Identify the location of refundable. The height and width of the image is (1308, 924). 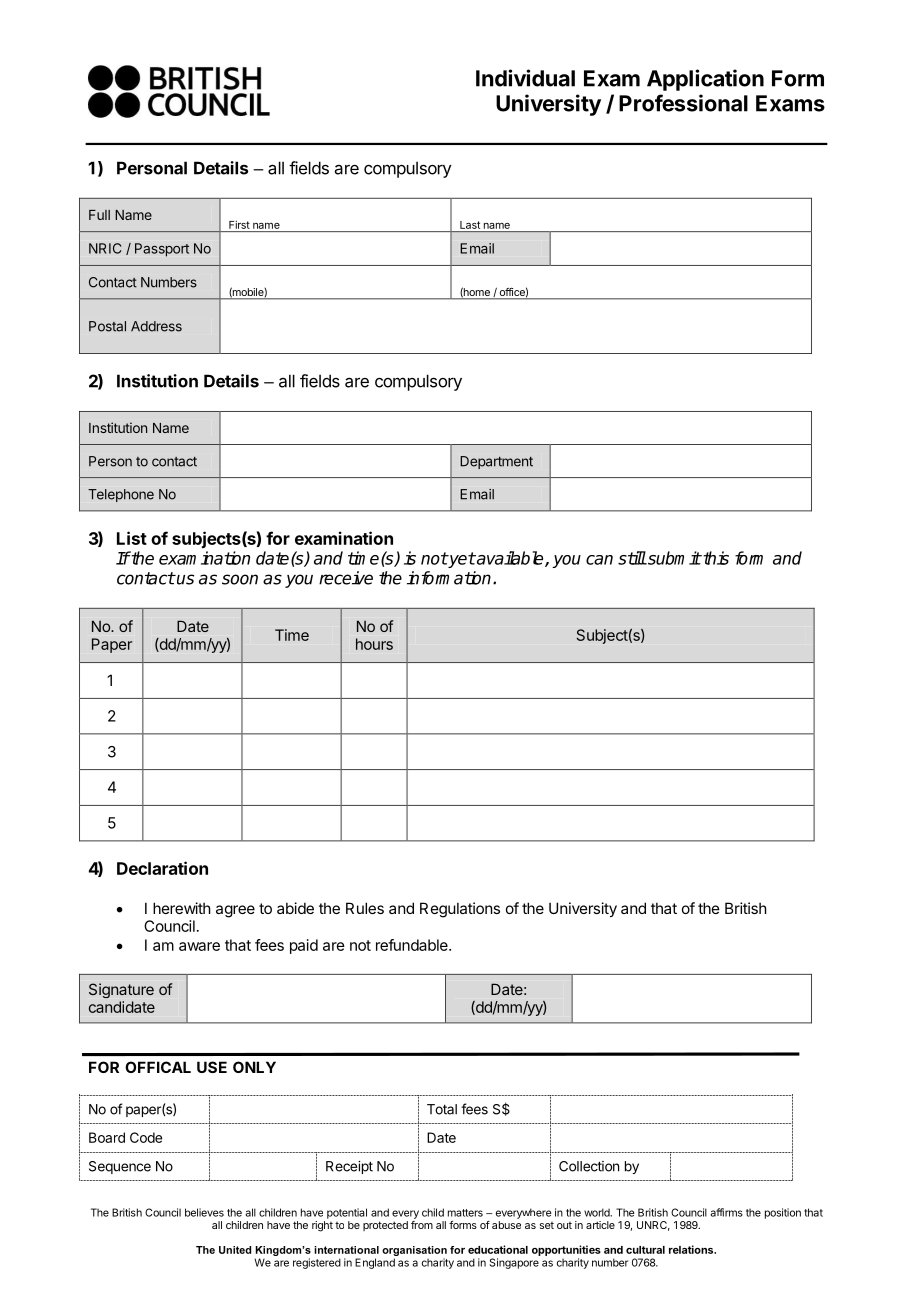
(413, 945).
